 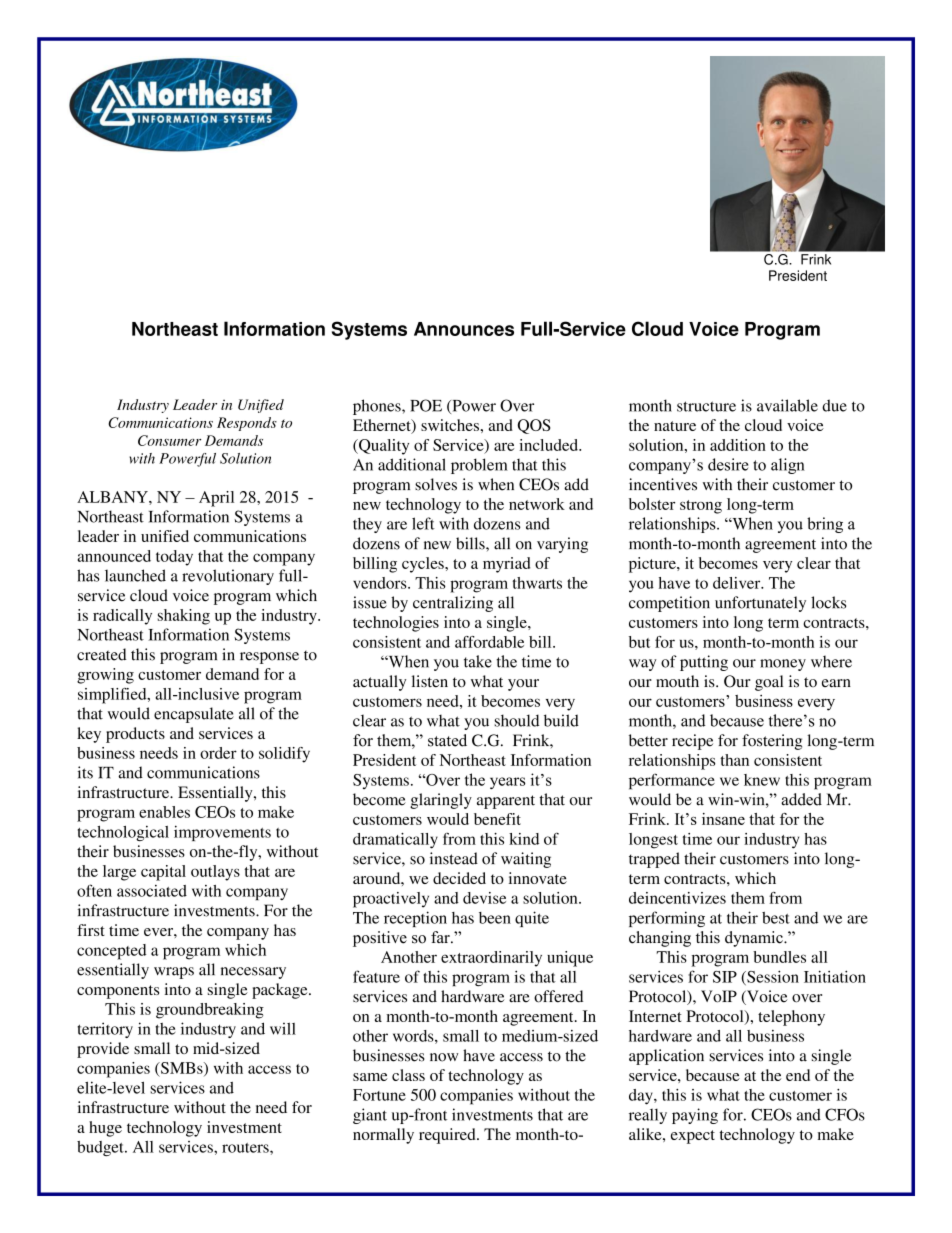 What do you see at coordinates (105, 1129) in the screenshot?
I see `huge` at bounding box center [105, 1129].
